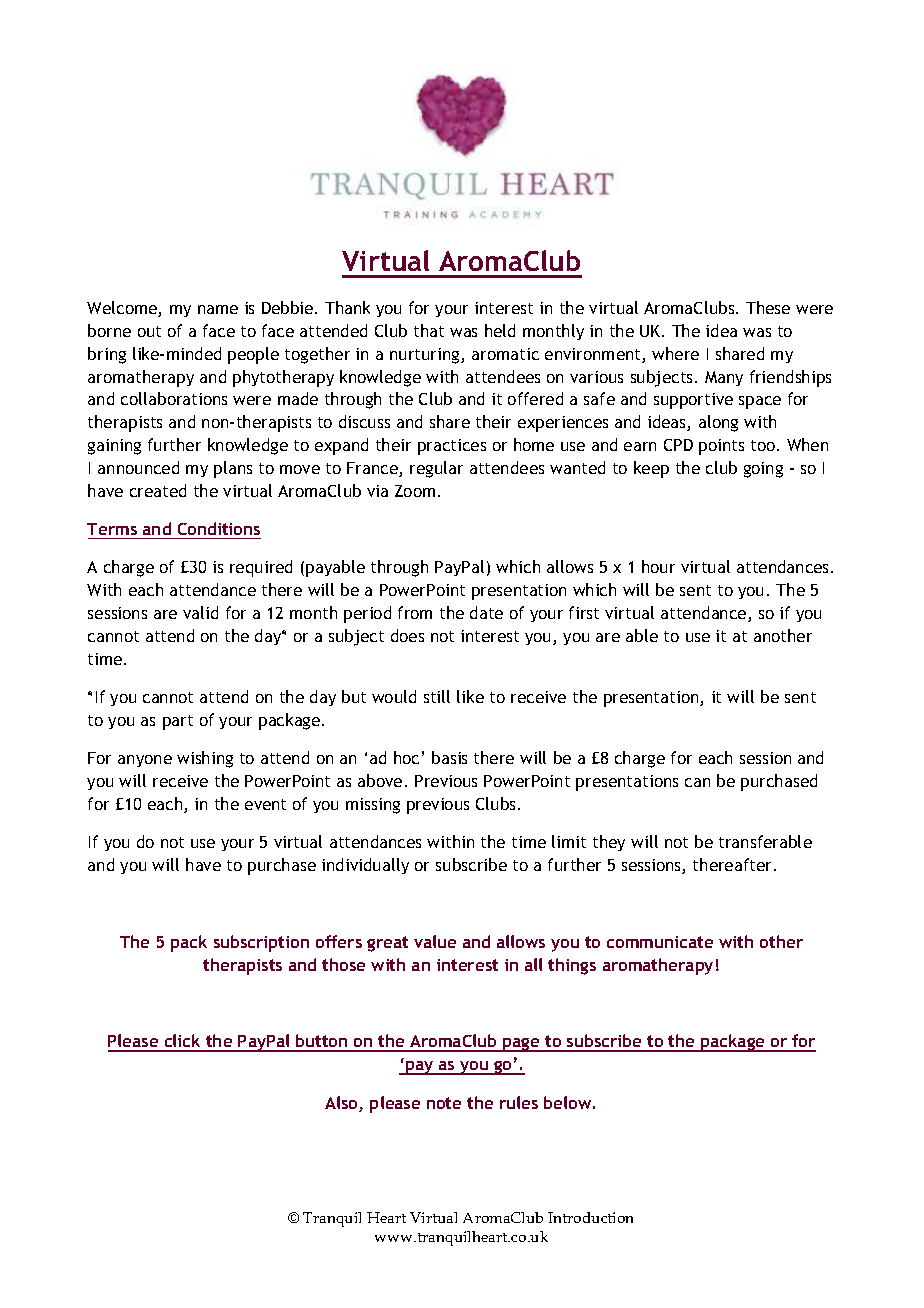  What do you see at coordinates (609, 843) in the document?
I see `they` at bounding box center [609, 843].
